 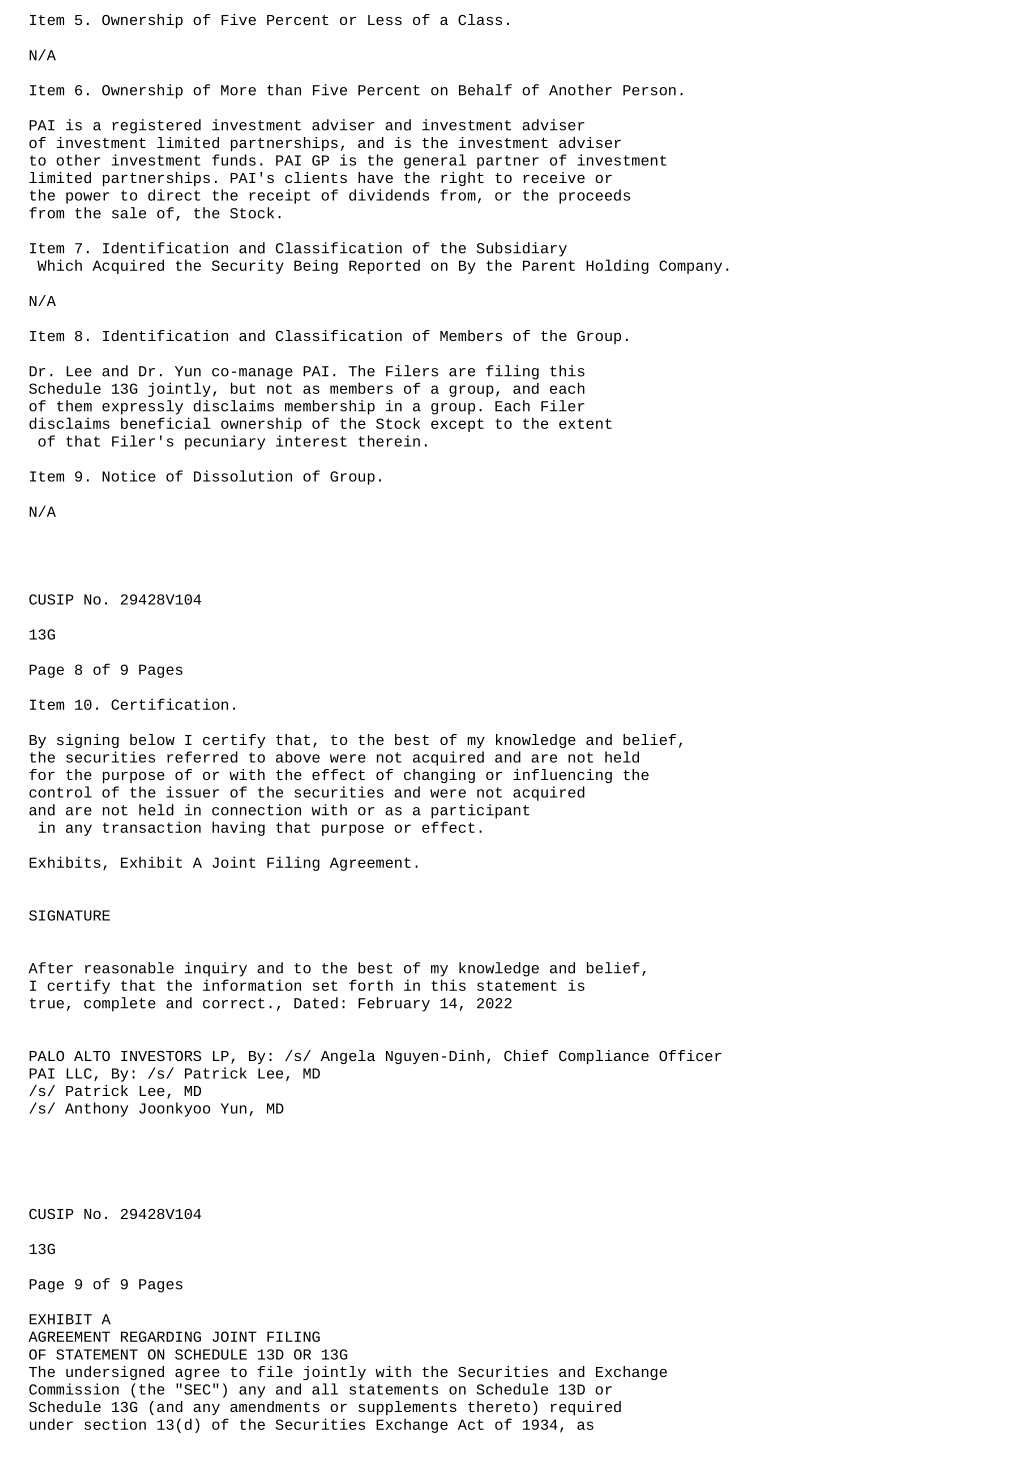 I want to click on section, so click(x=115, y=1424).
